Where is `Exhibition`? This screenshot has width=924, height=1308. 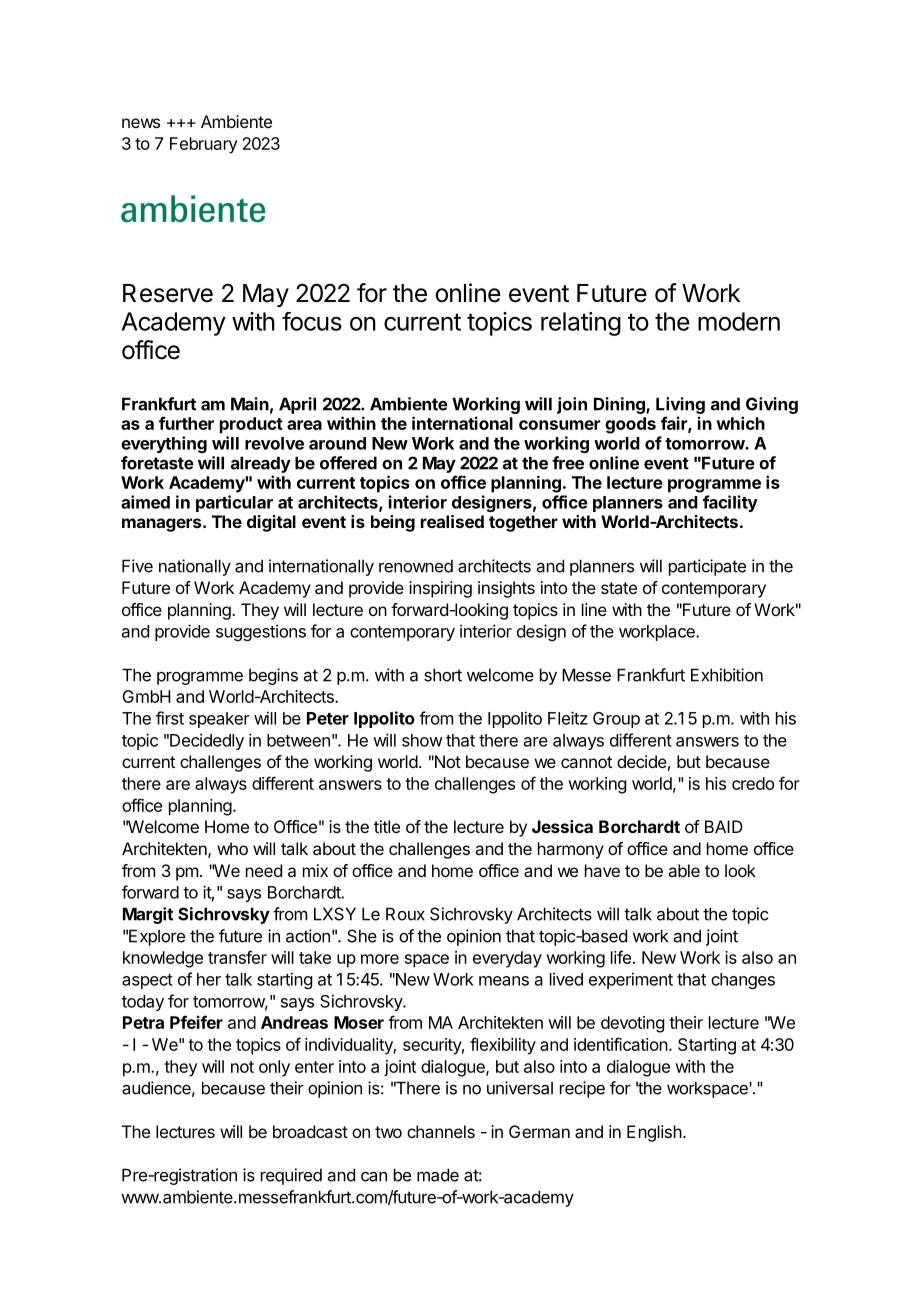
Exhibition is located at coordinates (727, 675).
